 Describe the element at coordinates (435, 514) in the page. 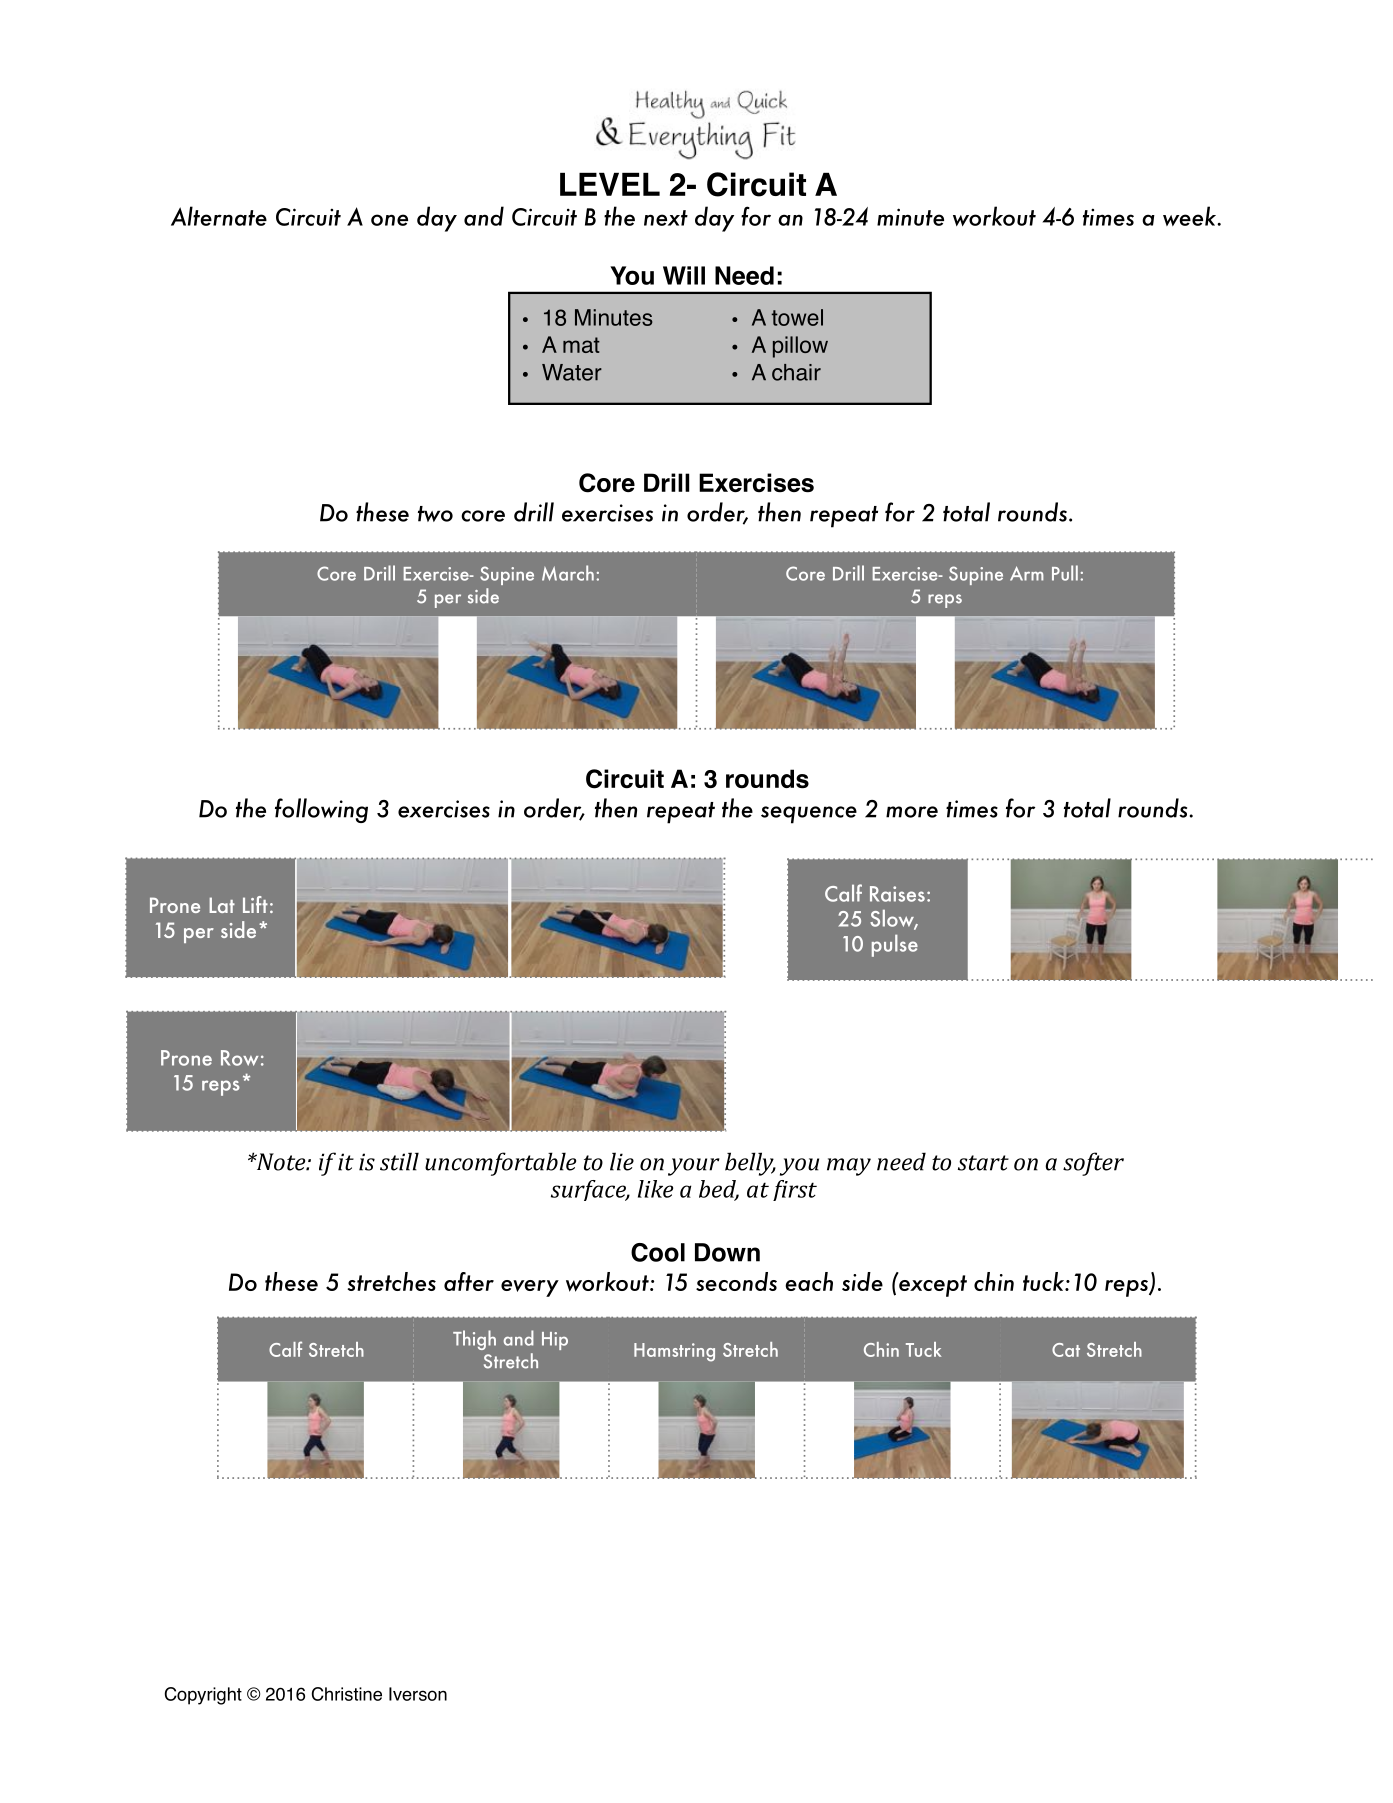

I see `two` at that location.
